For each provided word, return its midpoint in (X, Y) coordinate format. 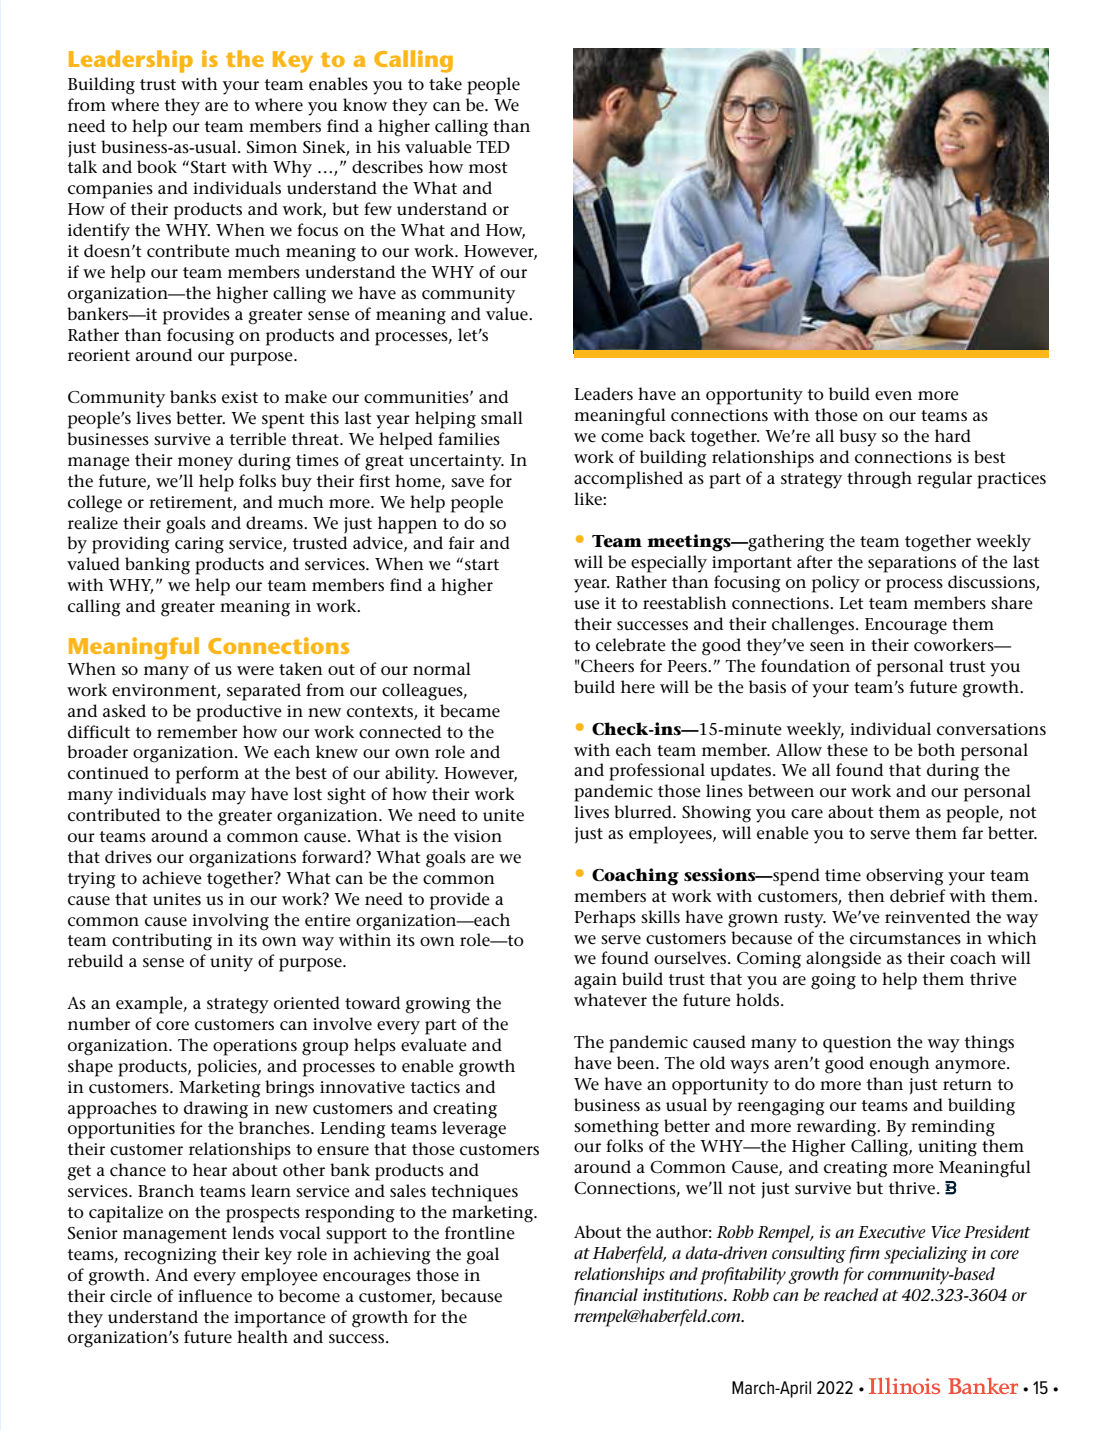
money (205, 464)
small (502, 417)
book (157, 166)
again (595, 981)
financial (606, 1296)
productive (239, 713)
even (893, 396)
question (857, 1044)
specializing (926, 1255)
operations (255, 1047)
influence (215, 1296)
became (470, 711)
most (488, 167)
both (936, 749)
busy (858, 438)
